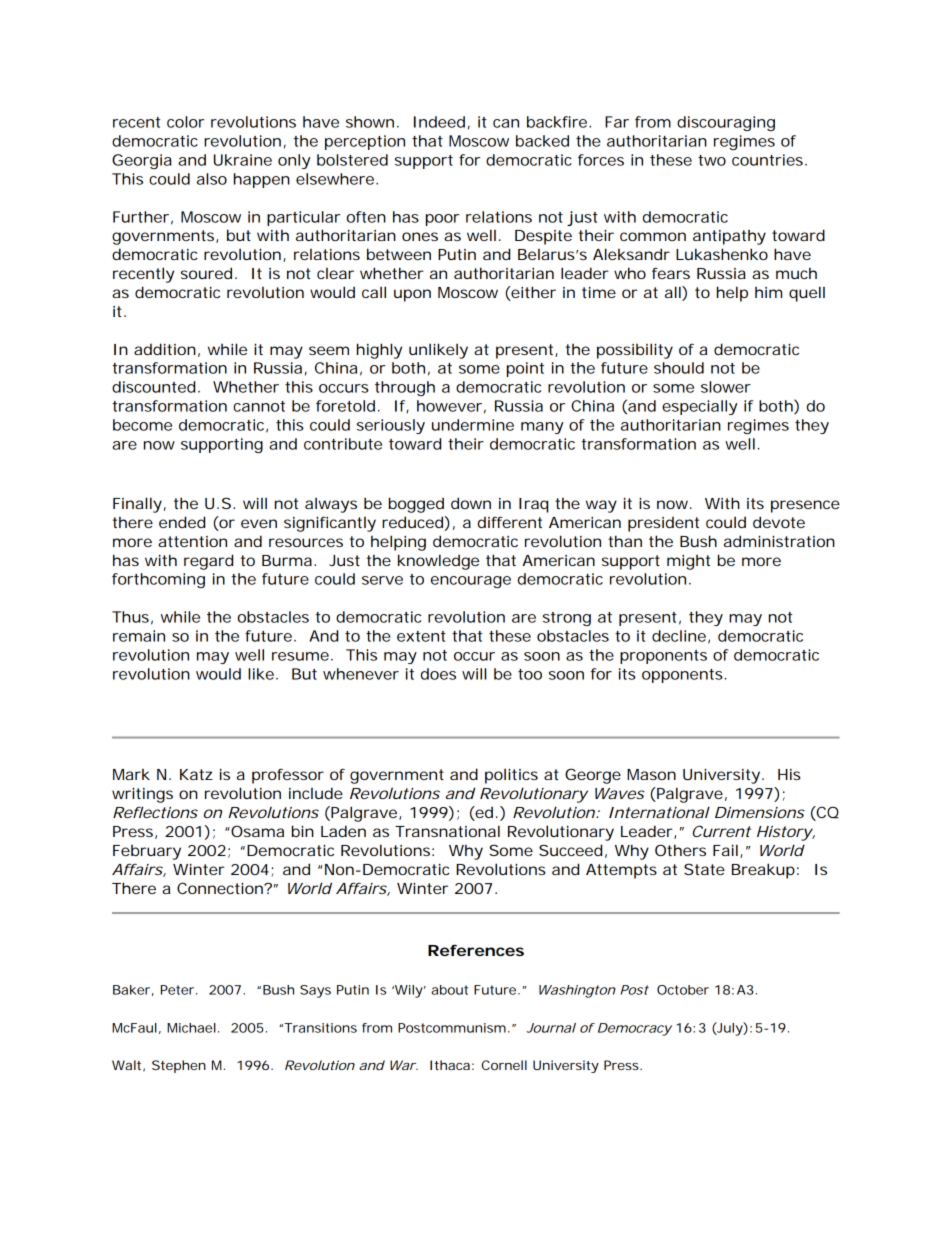 The image size is (952, 1233). What do you see at coordinates (155, 387) in the image?
I see `discounted` at bounding box center [155, 387].
